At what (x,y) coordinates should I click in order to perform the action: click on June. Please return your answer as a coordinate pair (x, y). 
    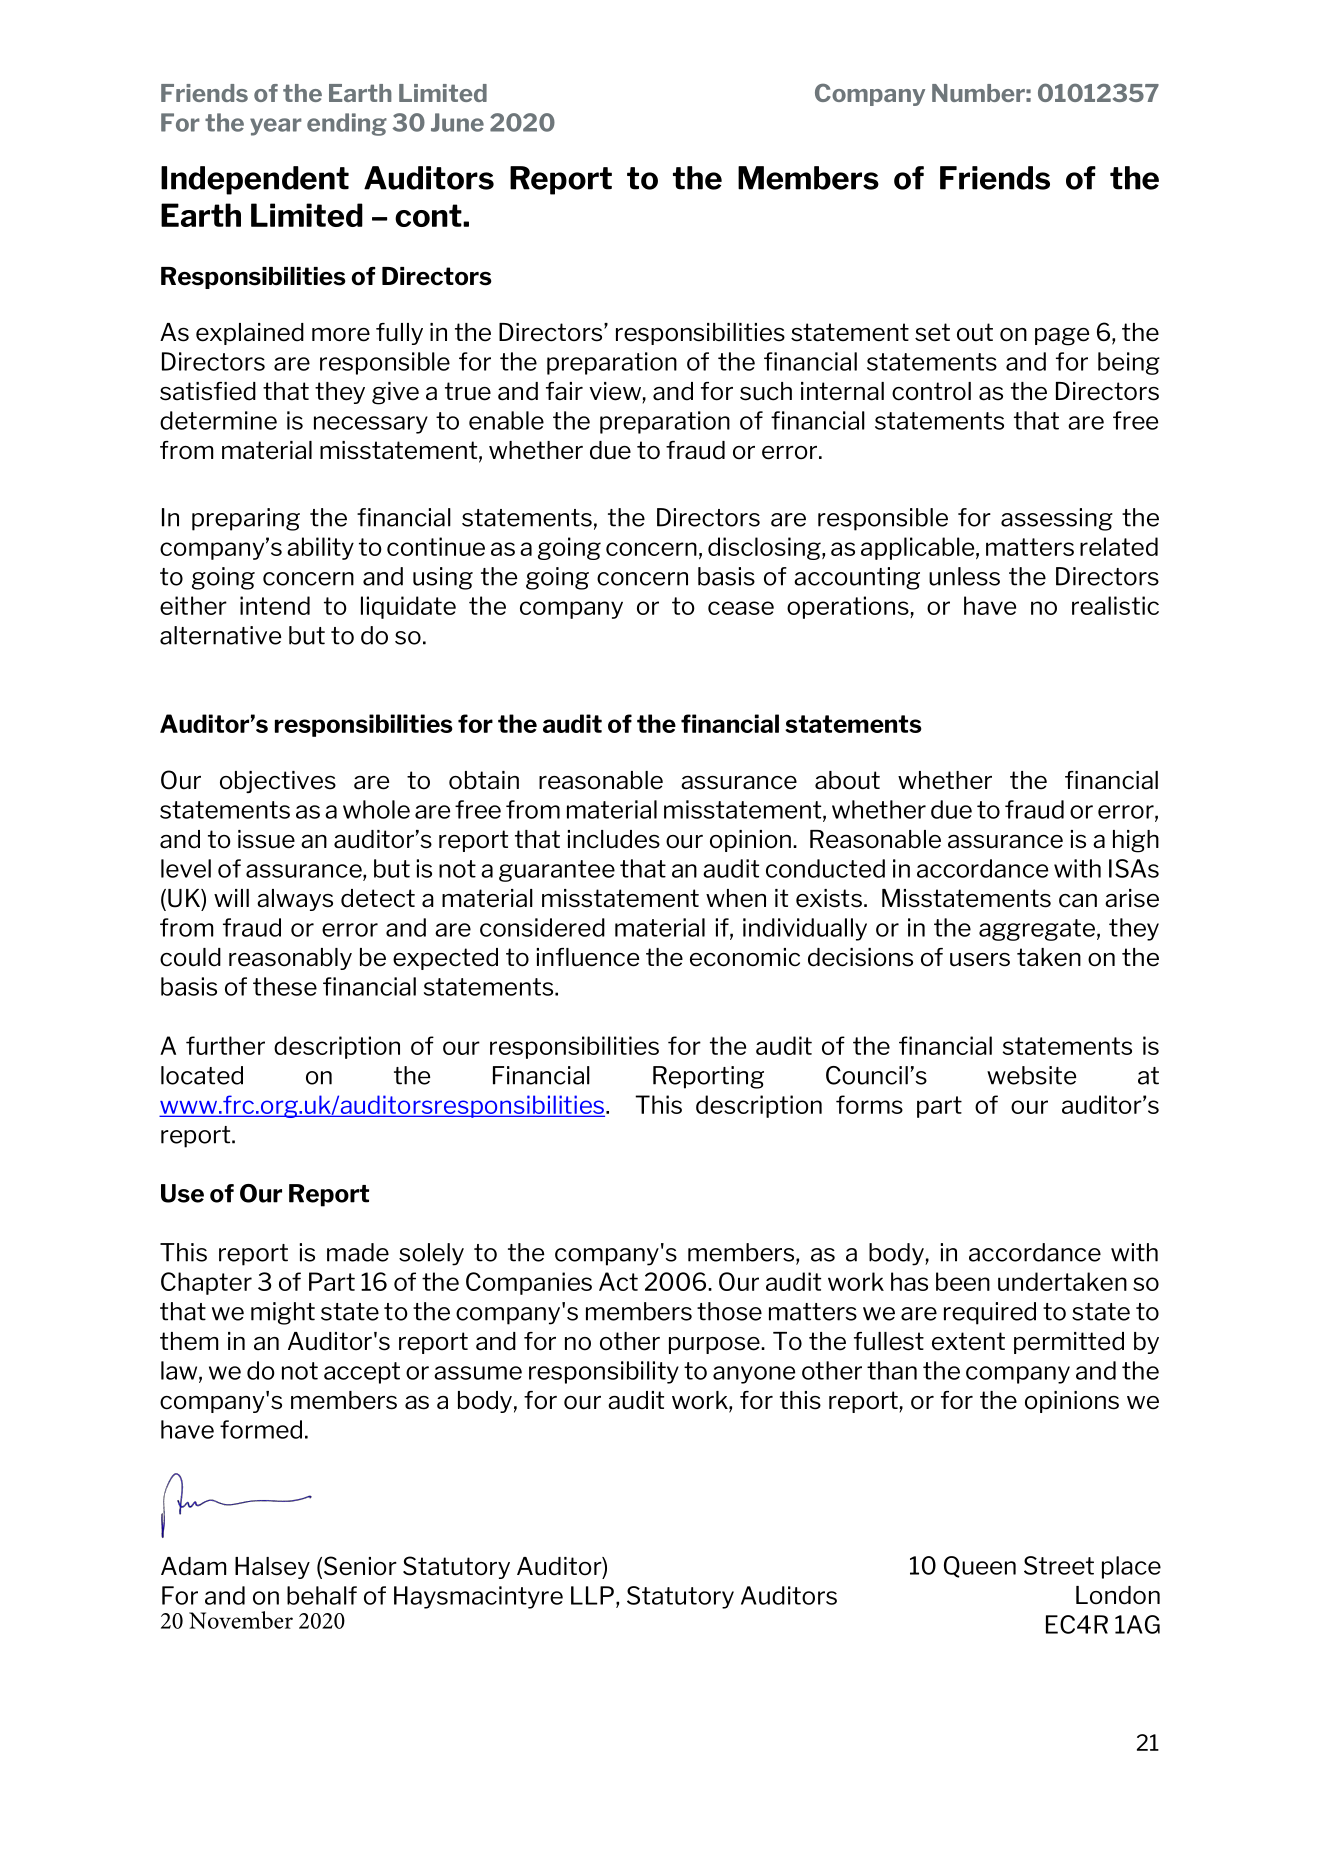
    Looking at the image, I should click on (457, 122).
